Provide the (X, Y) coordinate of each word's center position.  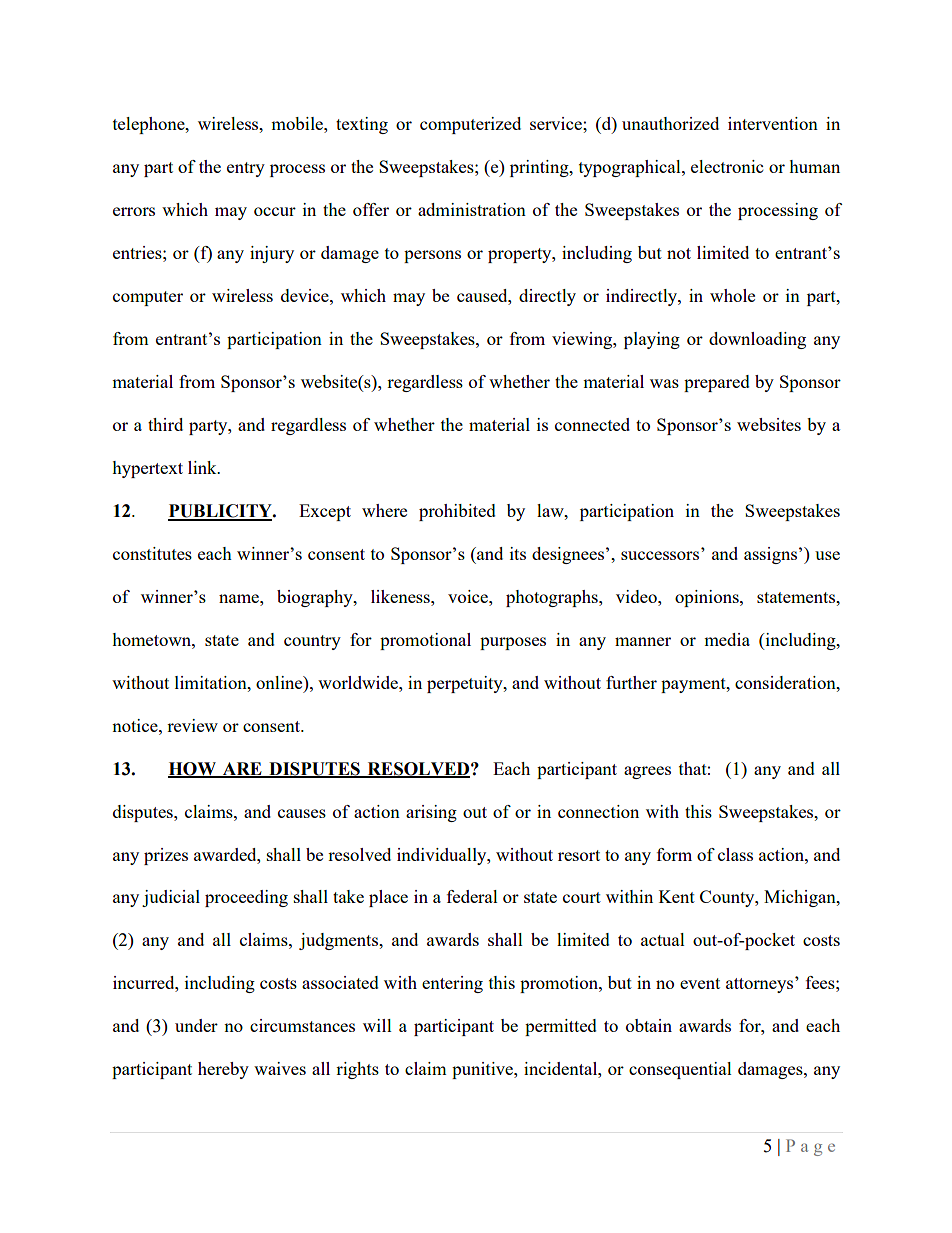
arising (431, 813)
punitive (483, 1070)
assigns (770, 555)
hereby (223, 1070)
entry (246, 169)
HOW (193, 769)
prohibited (457, 512)
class (735, 854)
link (203, 467)
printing (540, 168)
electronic (727, 166)
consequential (680, 1070)
